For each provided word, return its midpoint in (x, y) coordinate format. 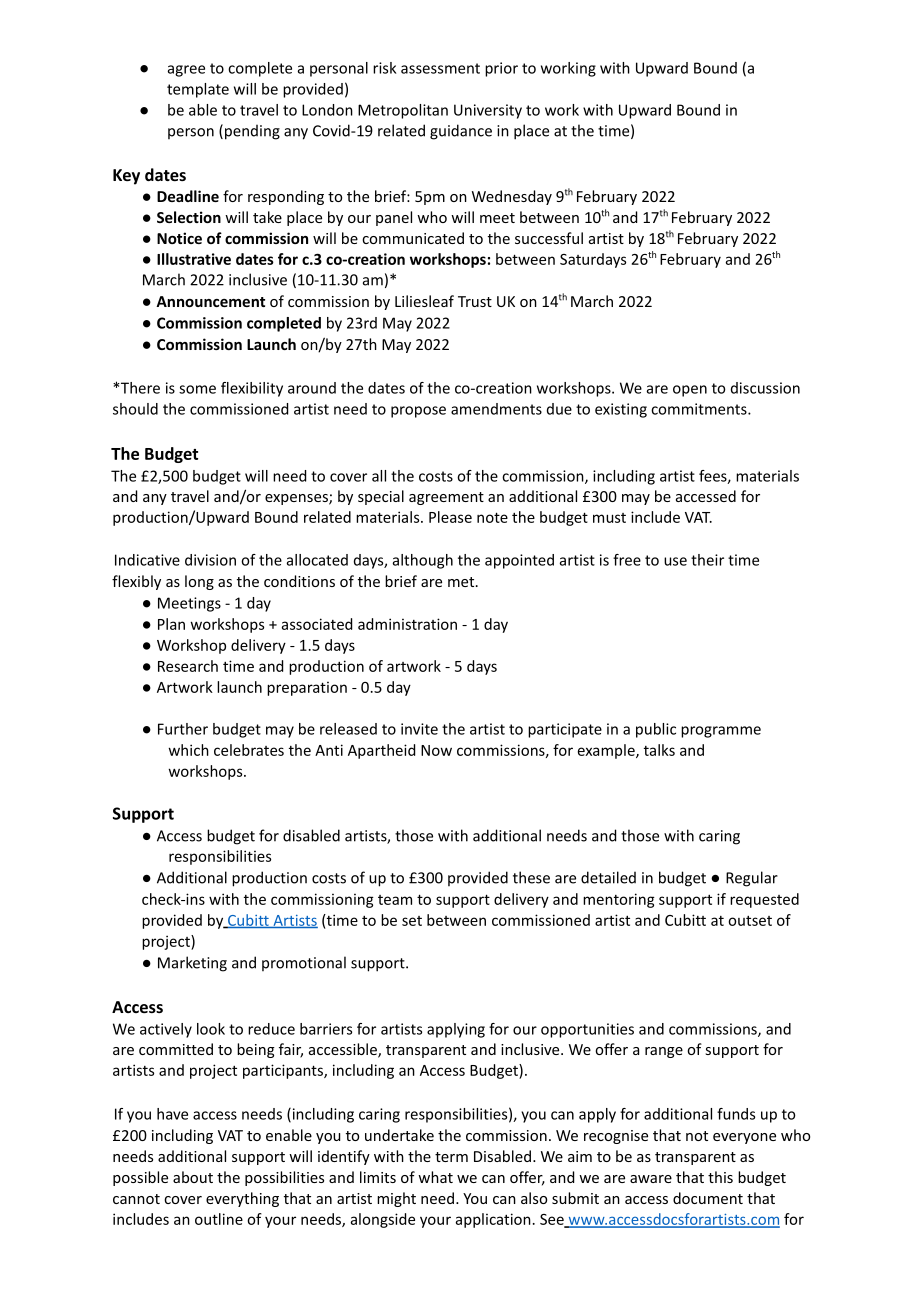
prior (501, 69)
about (193, 1177)
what (435, 1177)
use (675, 561)
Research (188, 666)
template (198, 90)
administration (407, 624)
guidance (461, 132)
